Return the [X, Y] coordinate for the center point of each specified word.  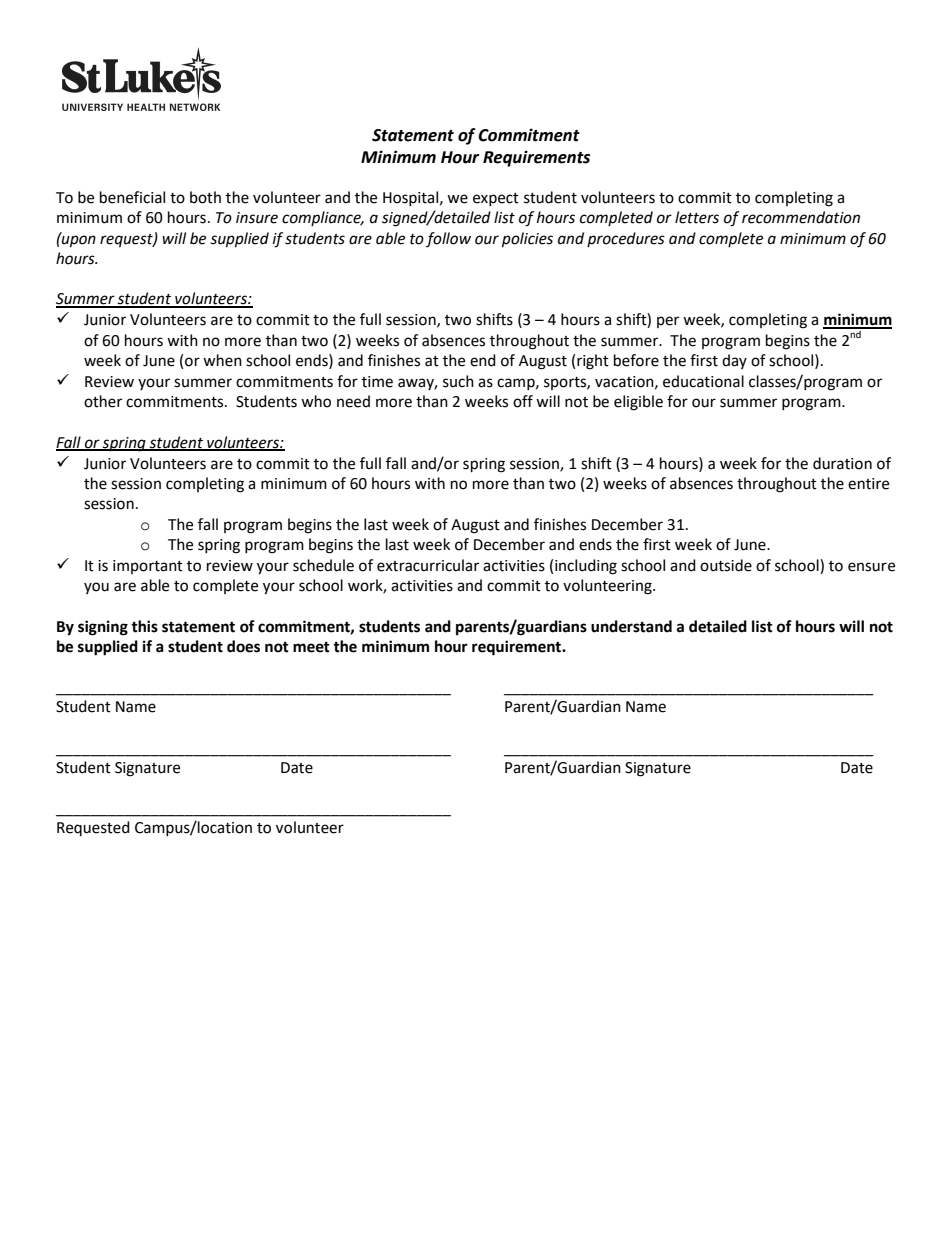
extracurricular [428, 565]
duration [842, 463]
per [668, 322]
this [144, 626]
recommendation [801, 217]
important [148, 567]
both [205, 197]
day [734, 361]
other [103, 401]
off [523, 401]
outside [726, 565]
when [222, 360]
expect [496, 199]
